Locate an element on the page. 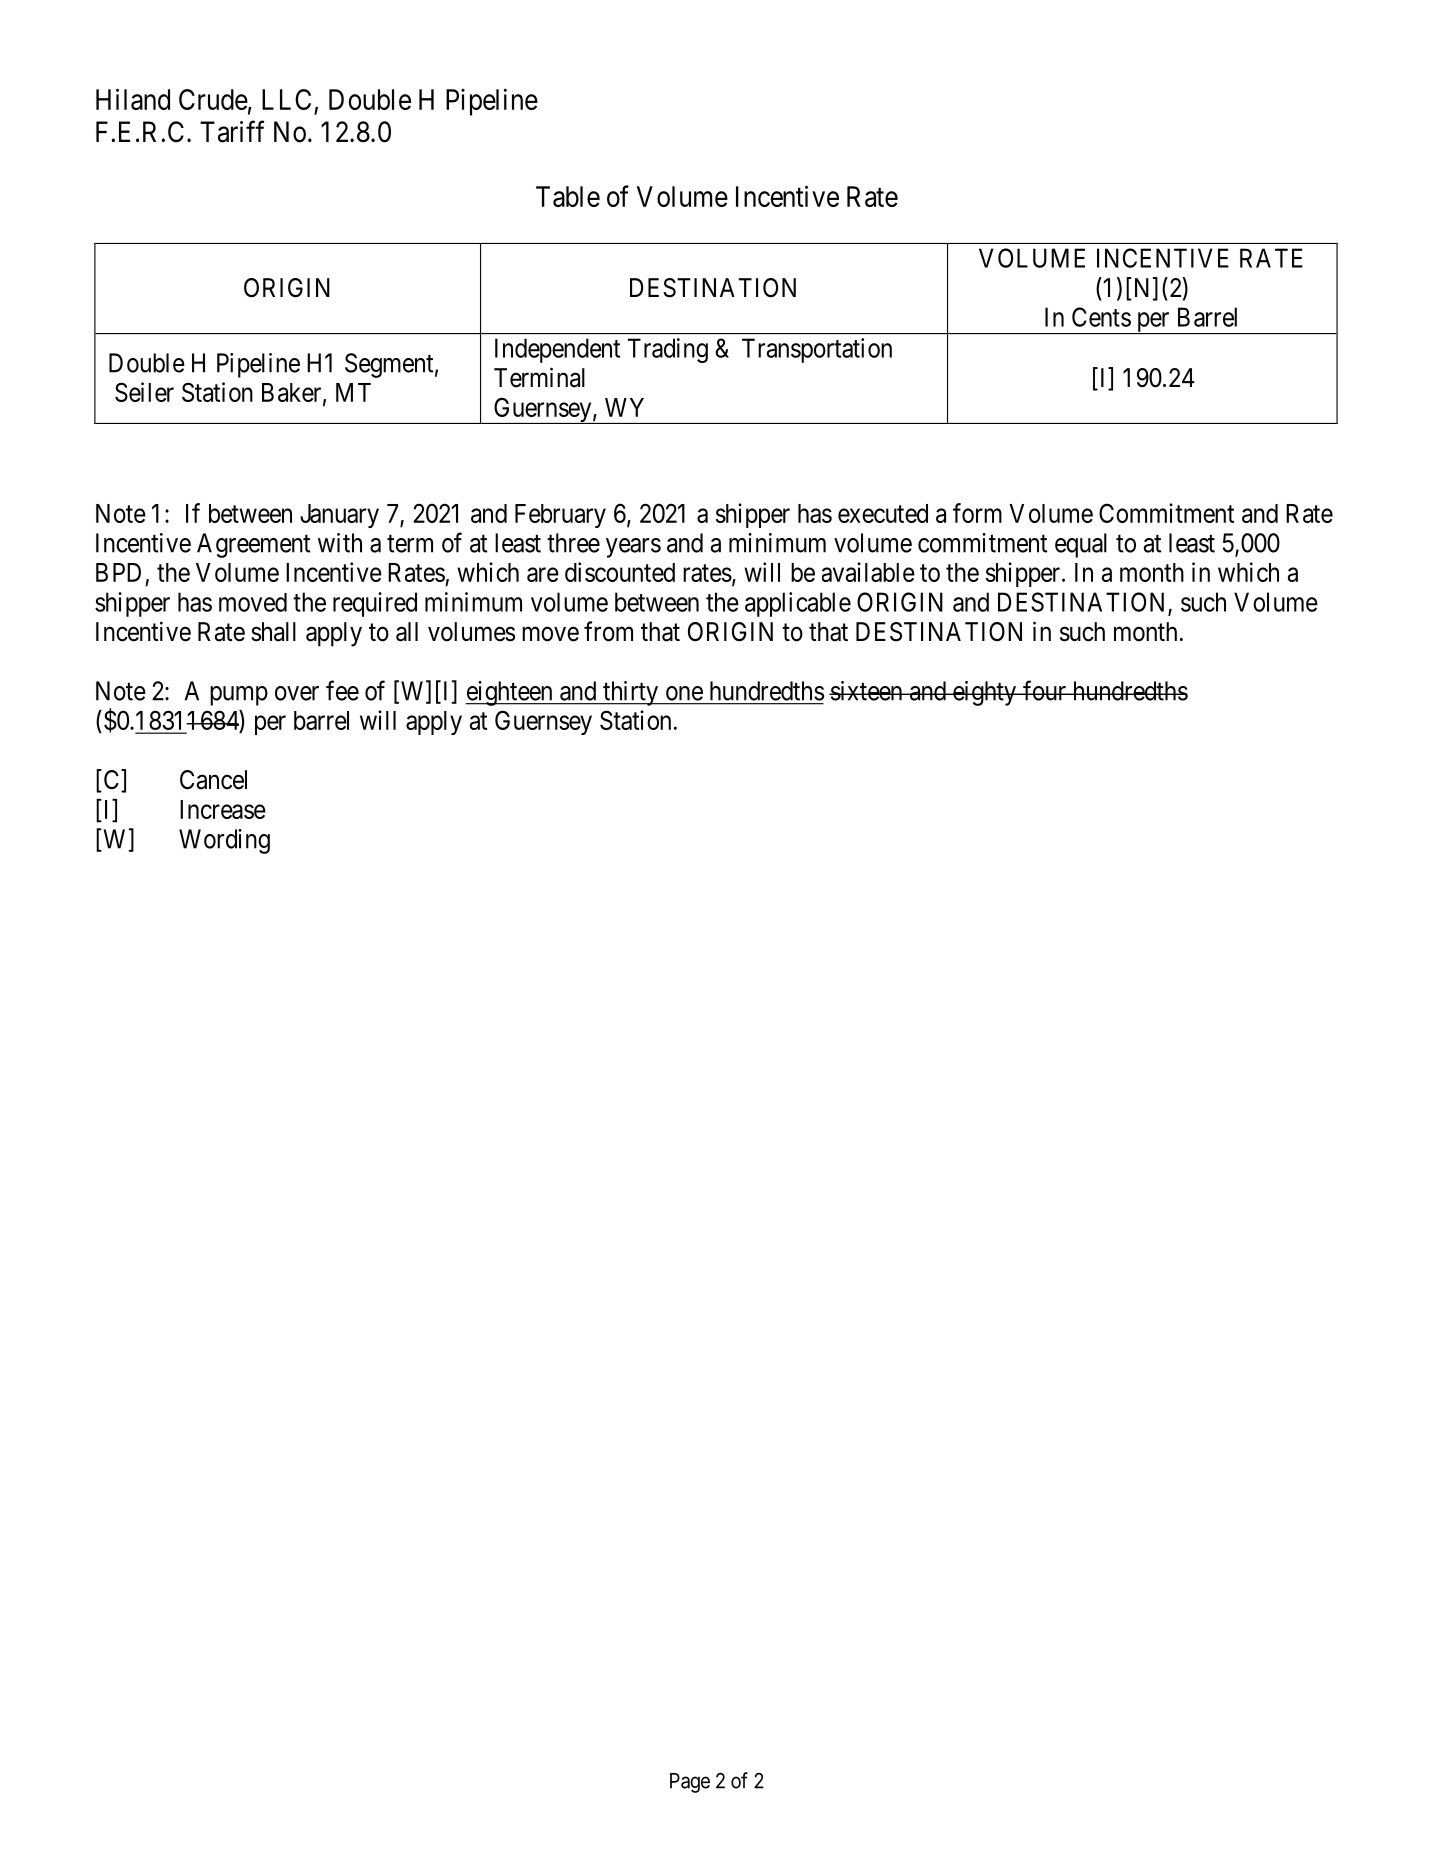 The height and width of the page is (1853, 1432). Transportation is located at coordinates (817, 350).
